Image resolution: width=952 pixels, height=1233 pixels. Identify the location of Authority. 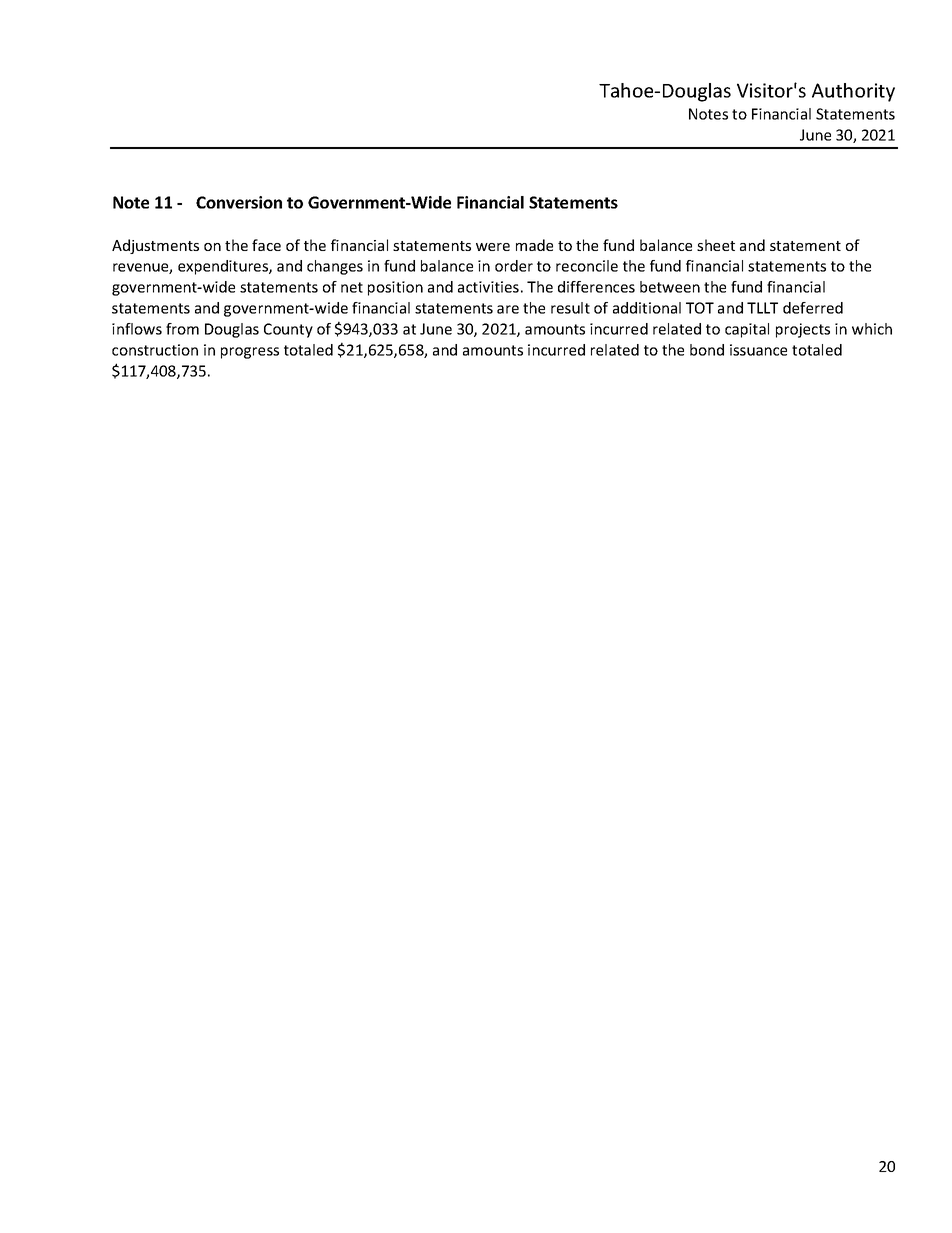
(853, 92).
